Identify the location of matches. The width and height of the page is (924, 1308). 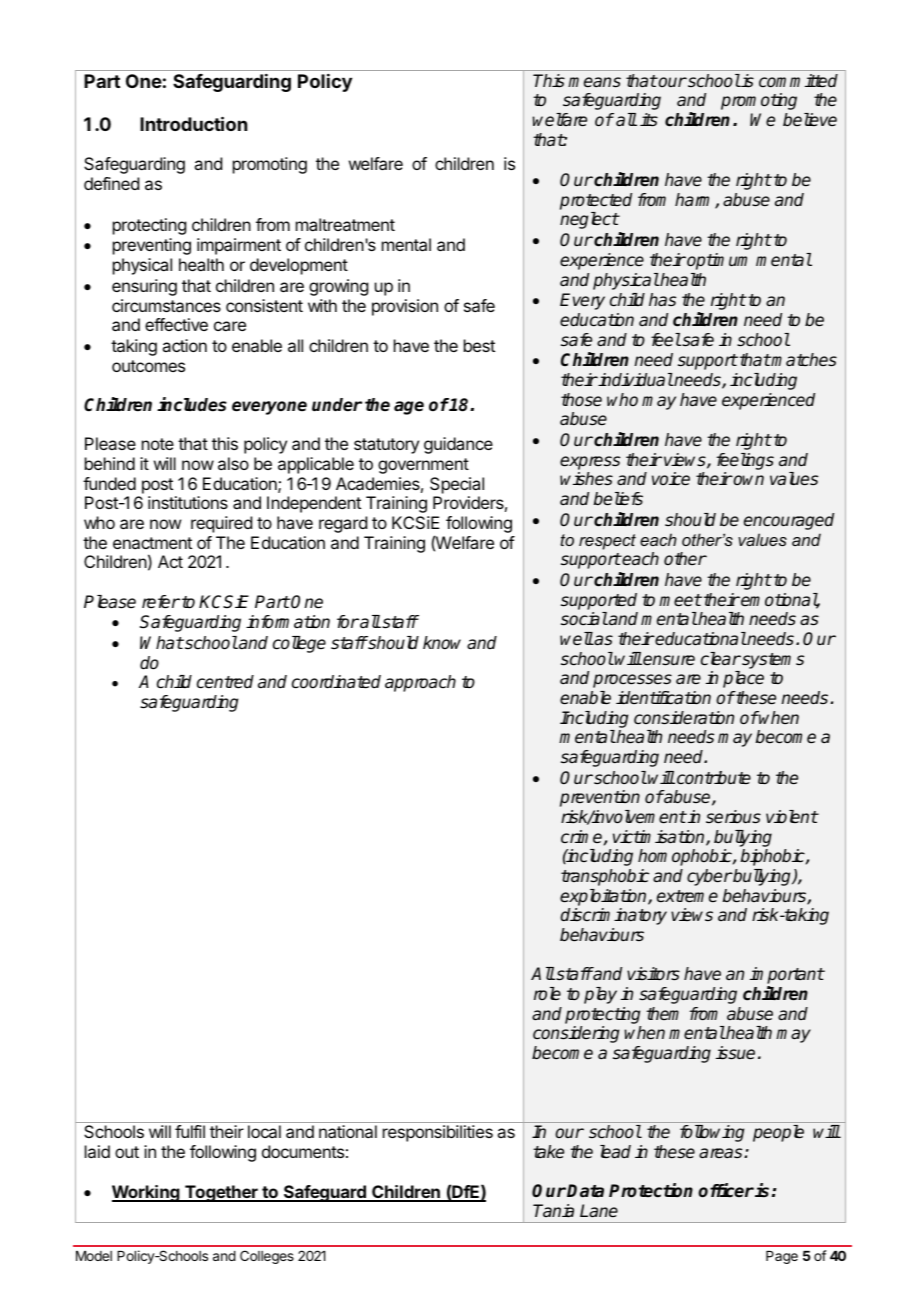
(803, 360).
